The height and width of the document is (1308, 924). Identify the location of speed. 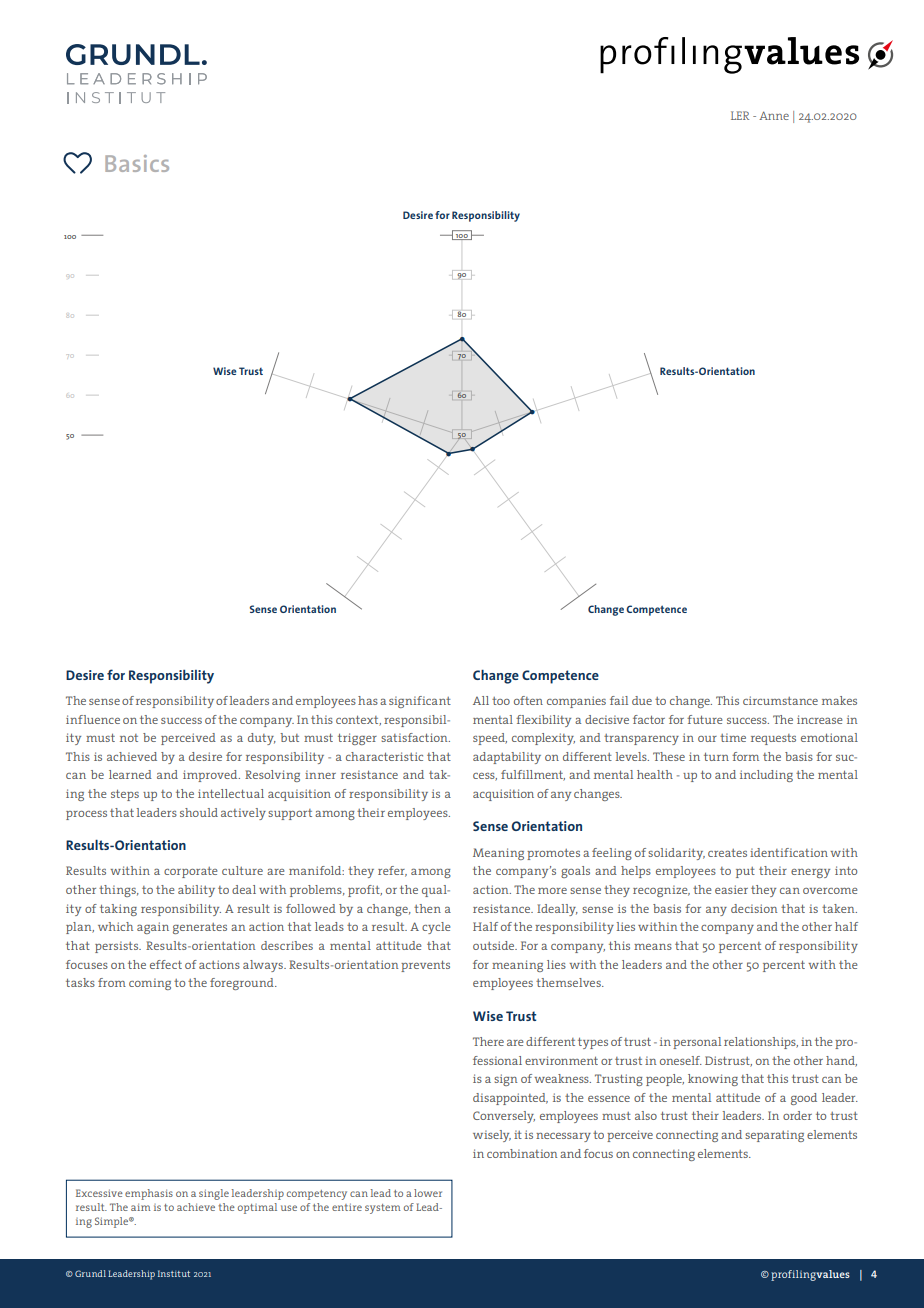
(490, 739).
